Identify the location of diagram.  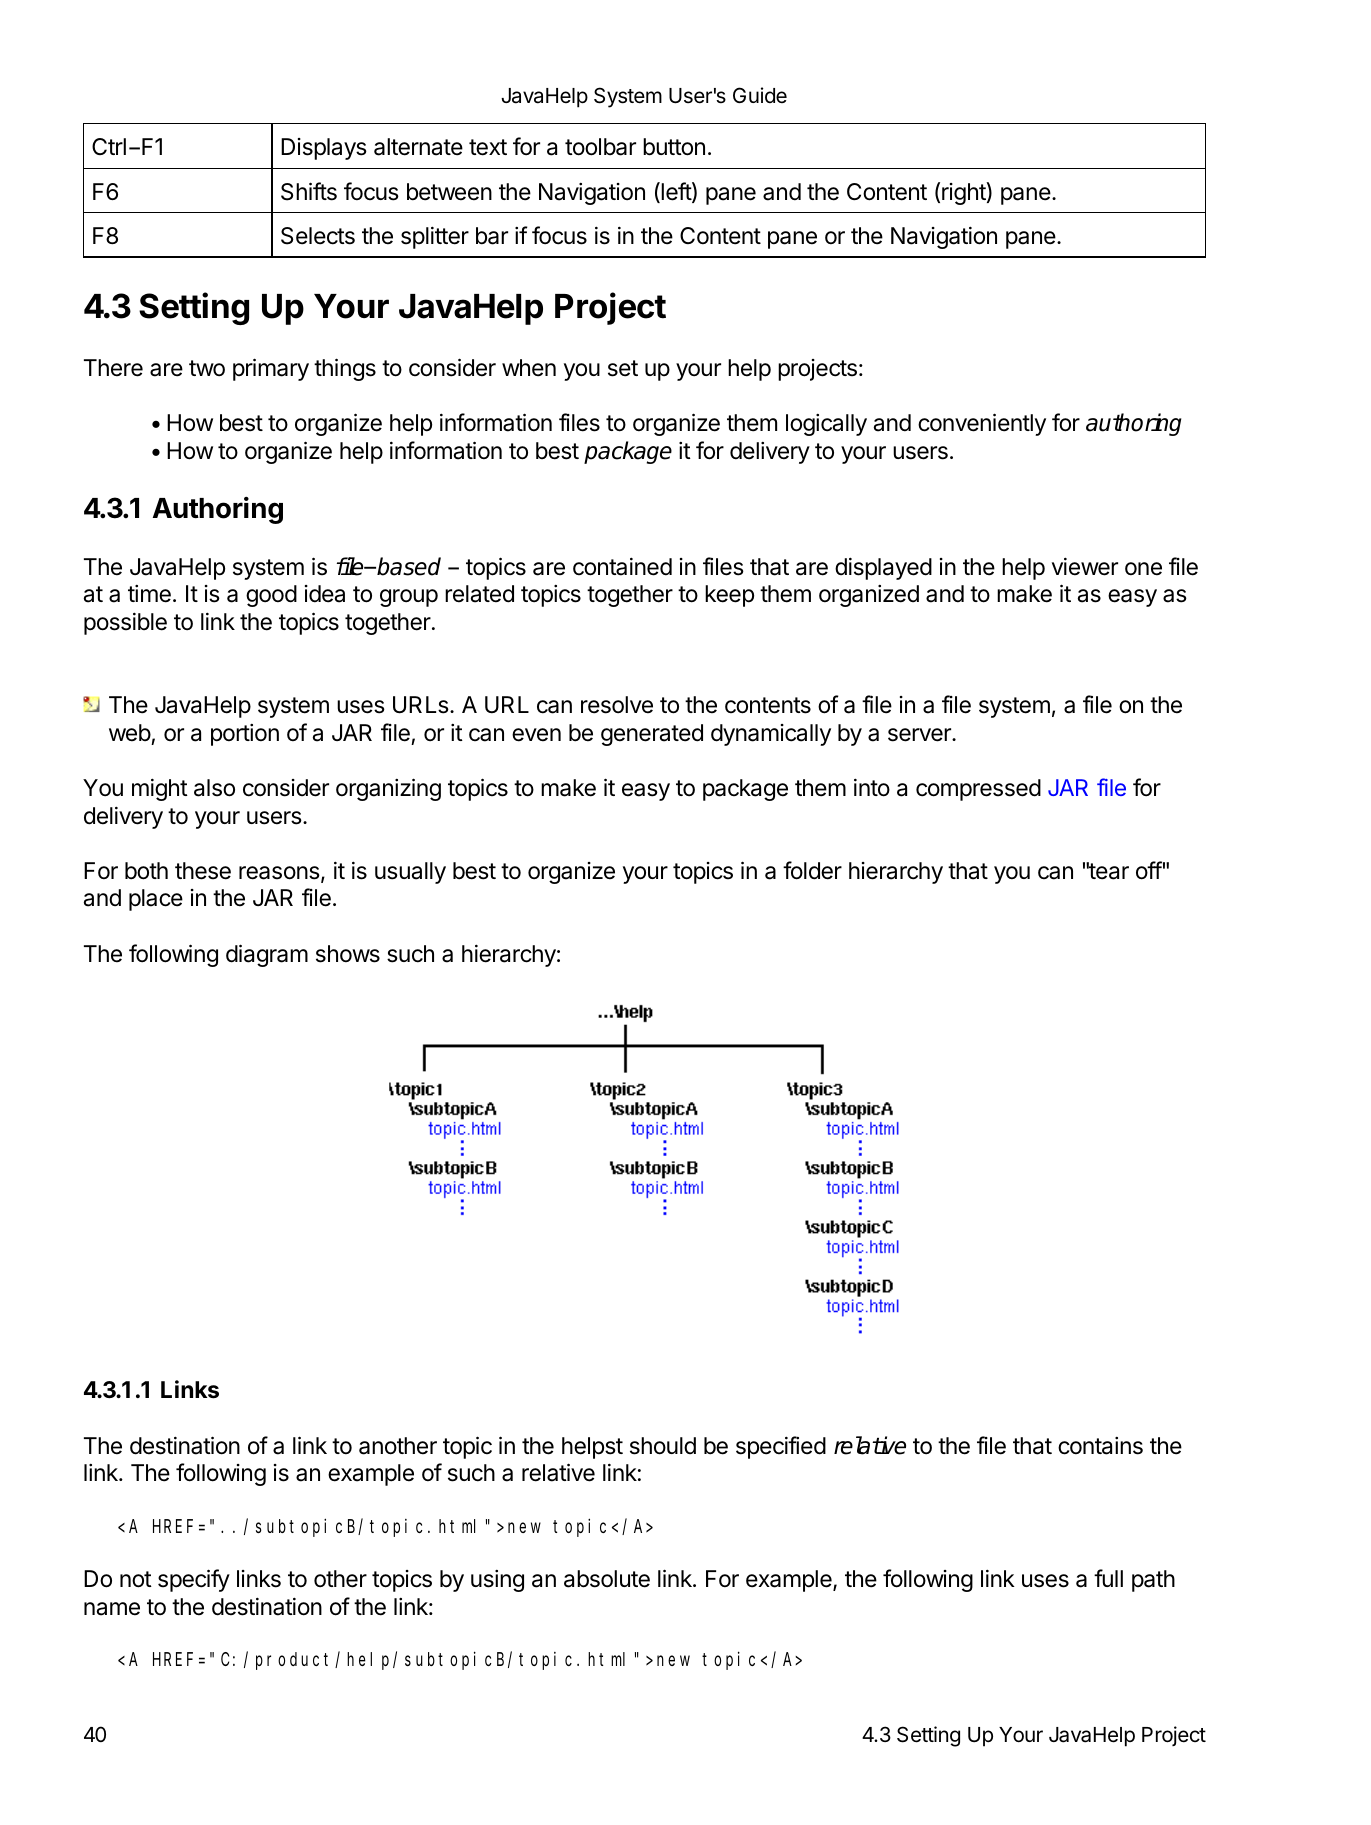
(267, 955).
